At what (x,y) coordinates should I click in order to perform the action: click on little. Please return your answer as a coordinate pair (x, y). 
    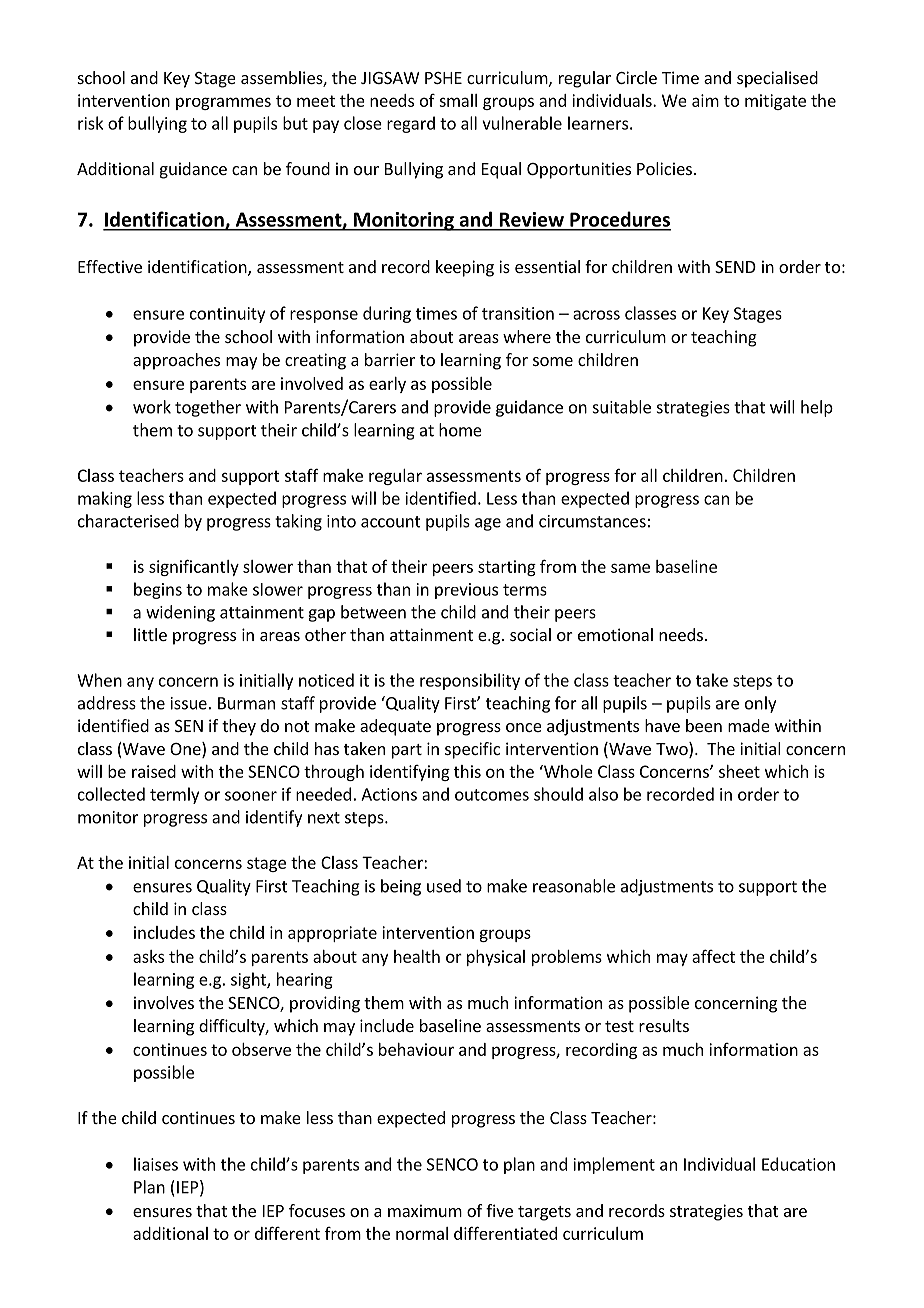
    Looking at the image, I should click on (150, 634).
